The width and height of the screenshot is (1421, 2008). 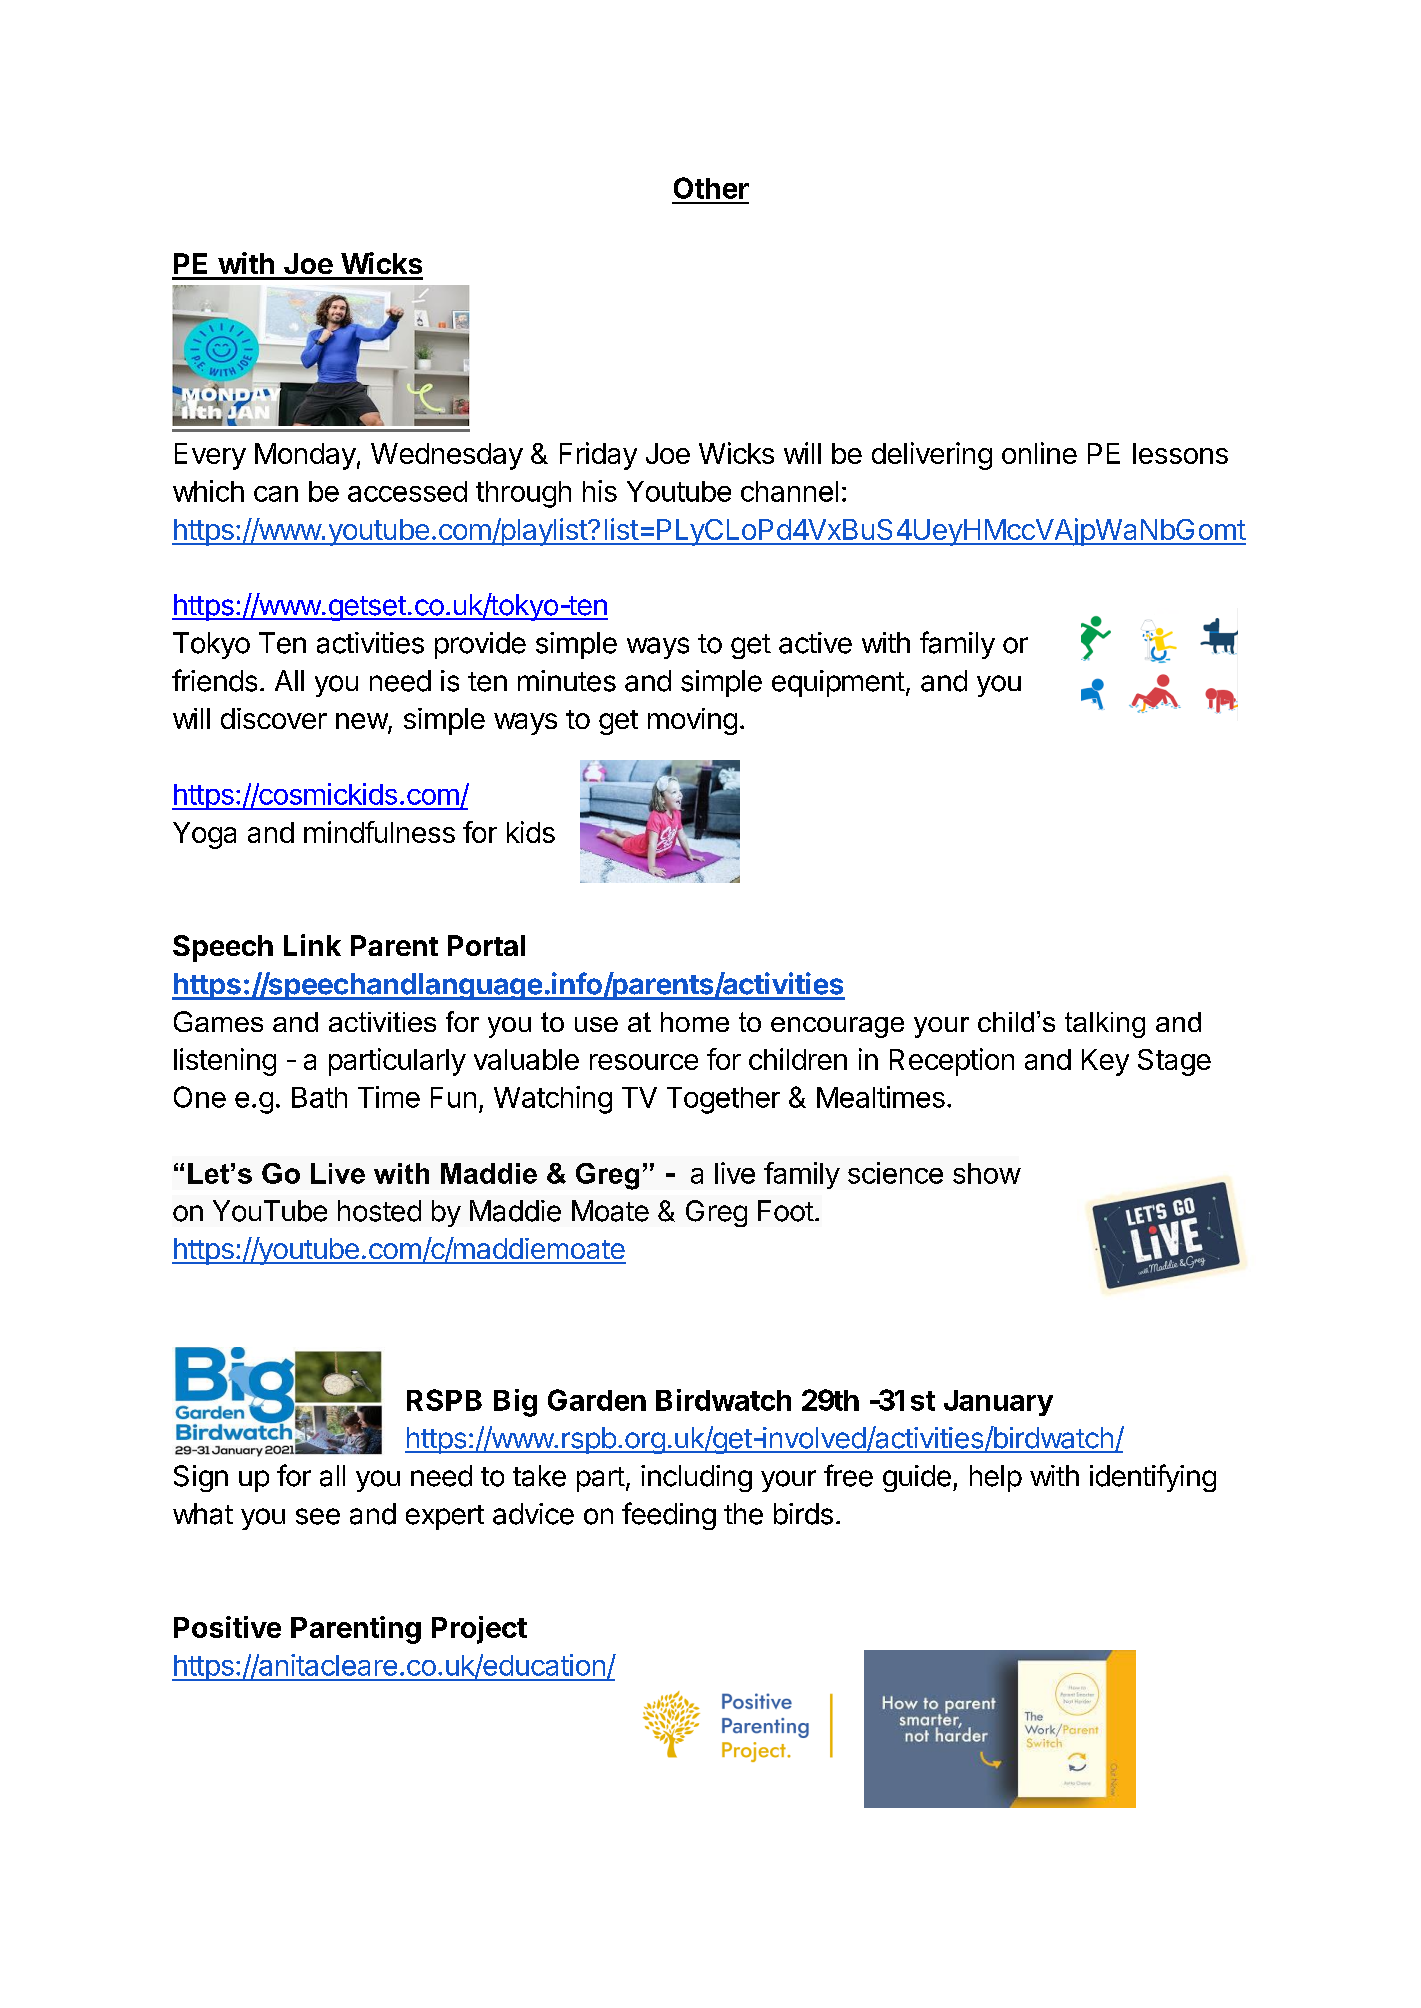 What do you see at coordinates (669, 1516) in the screenshot?
I see `feeding` at bounding box center [669, 1516].
